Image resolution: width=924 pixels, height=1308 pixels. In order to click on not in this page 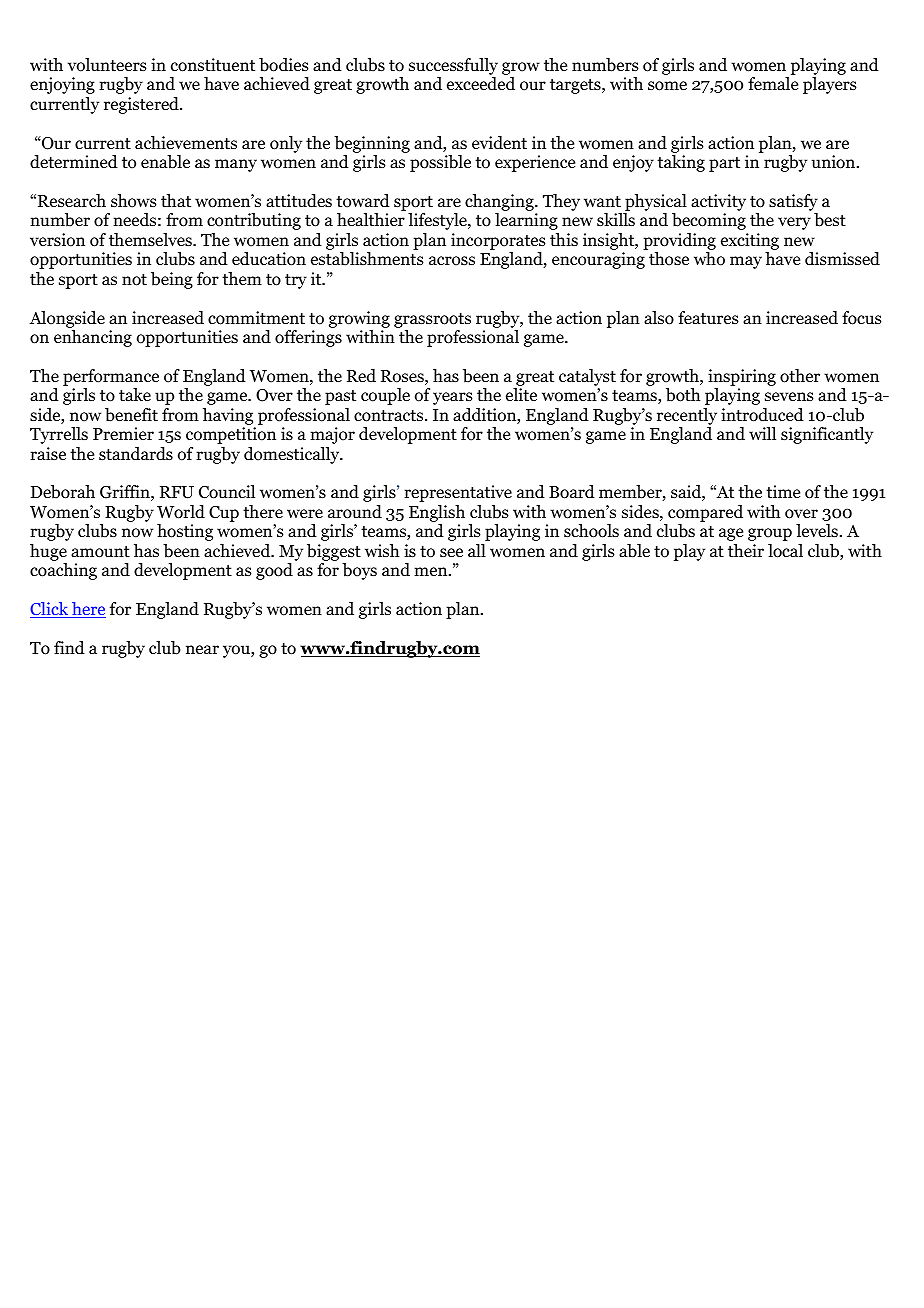, I will do `click(134, 280)`.
